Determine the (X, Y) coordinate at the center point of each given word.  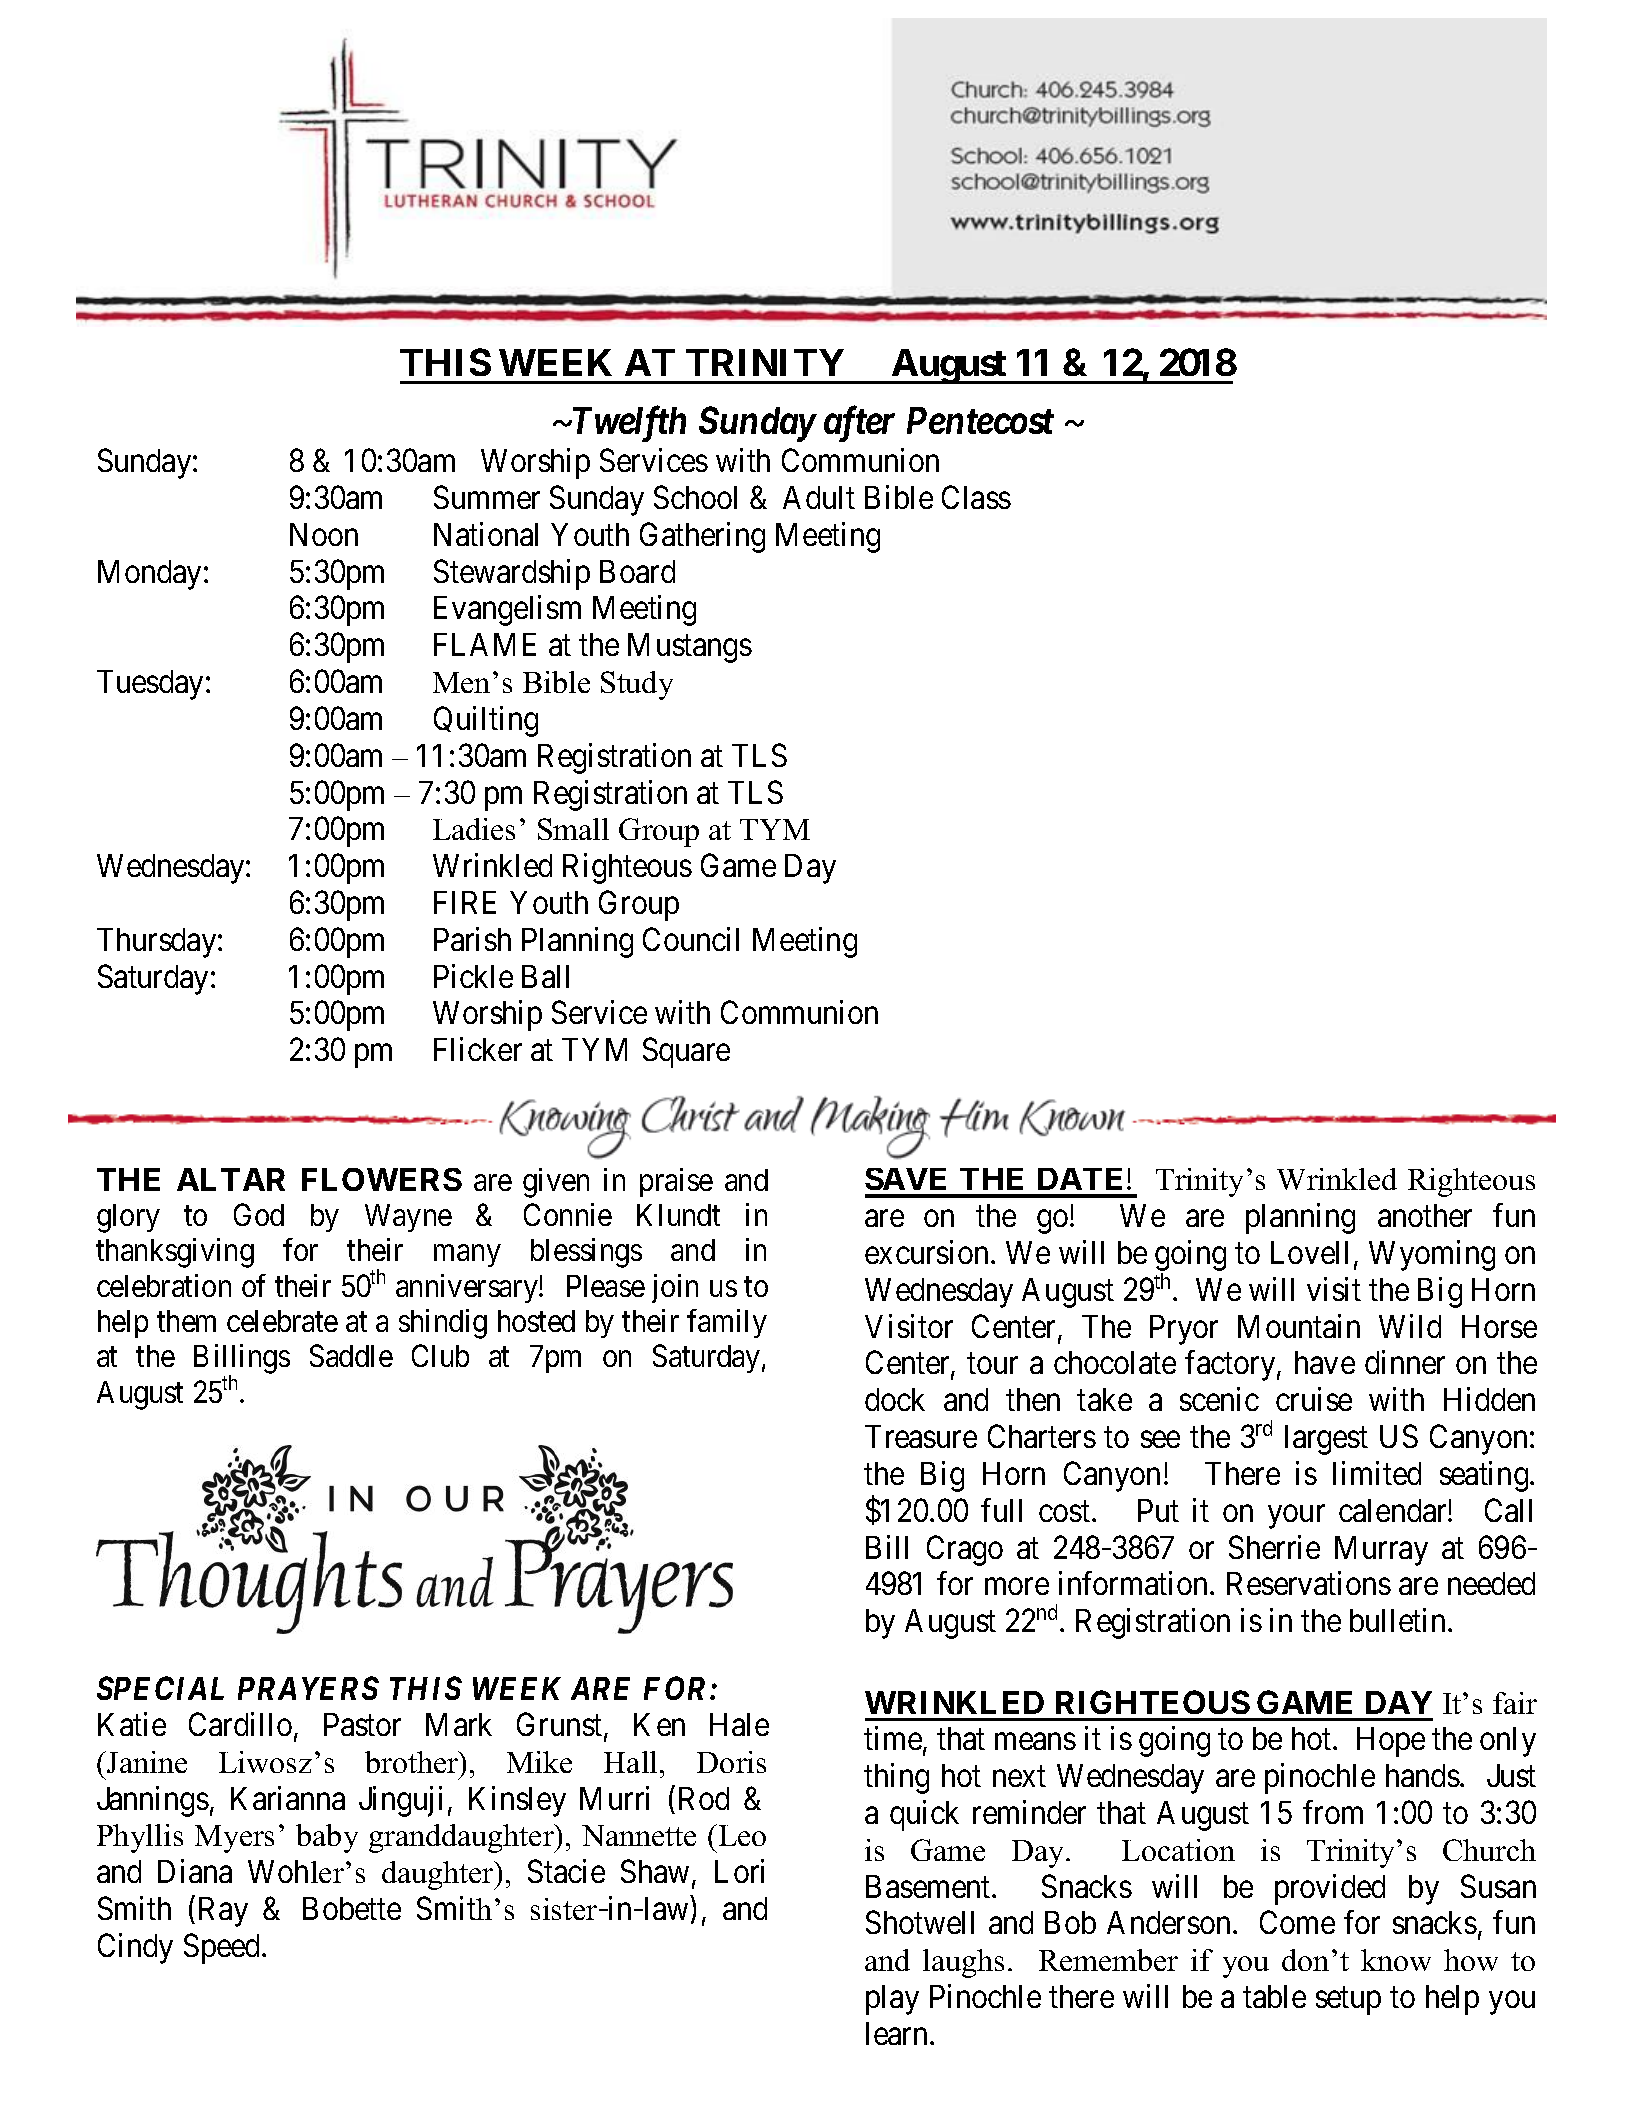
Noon (324, 534)
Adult (819, 497)
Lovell (1309, 1252)
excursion (926, 1252)
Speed (221, 1948)
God (259, 1214)
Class (976, 497)
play (892, 2000)
